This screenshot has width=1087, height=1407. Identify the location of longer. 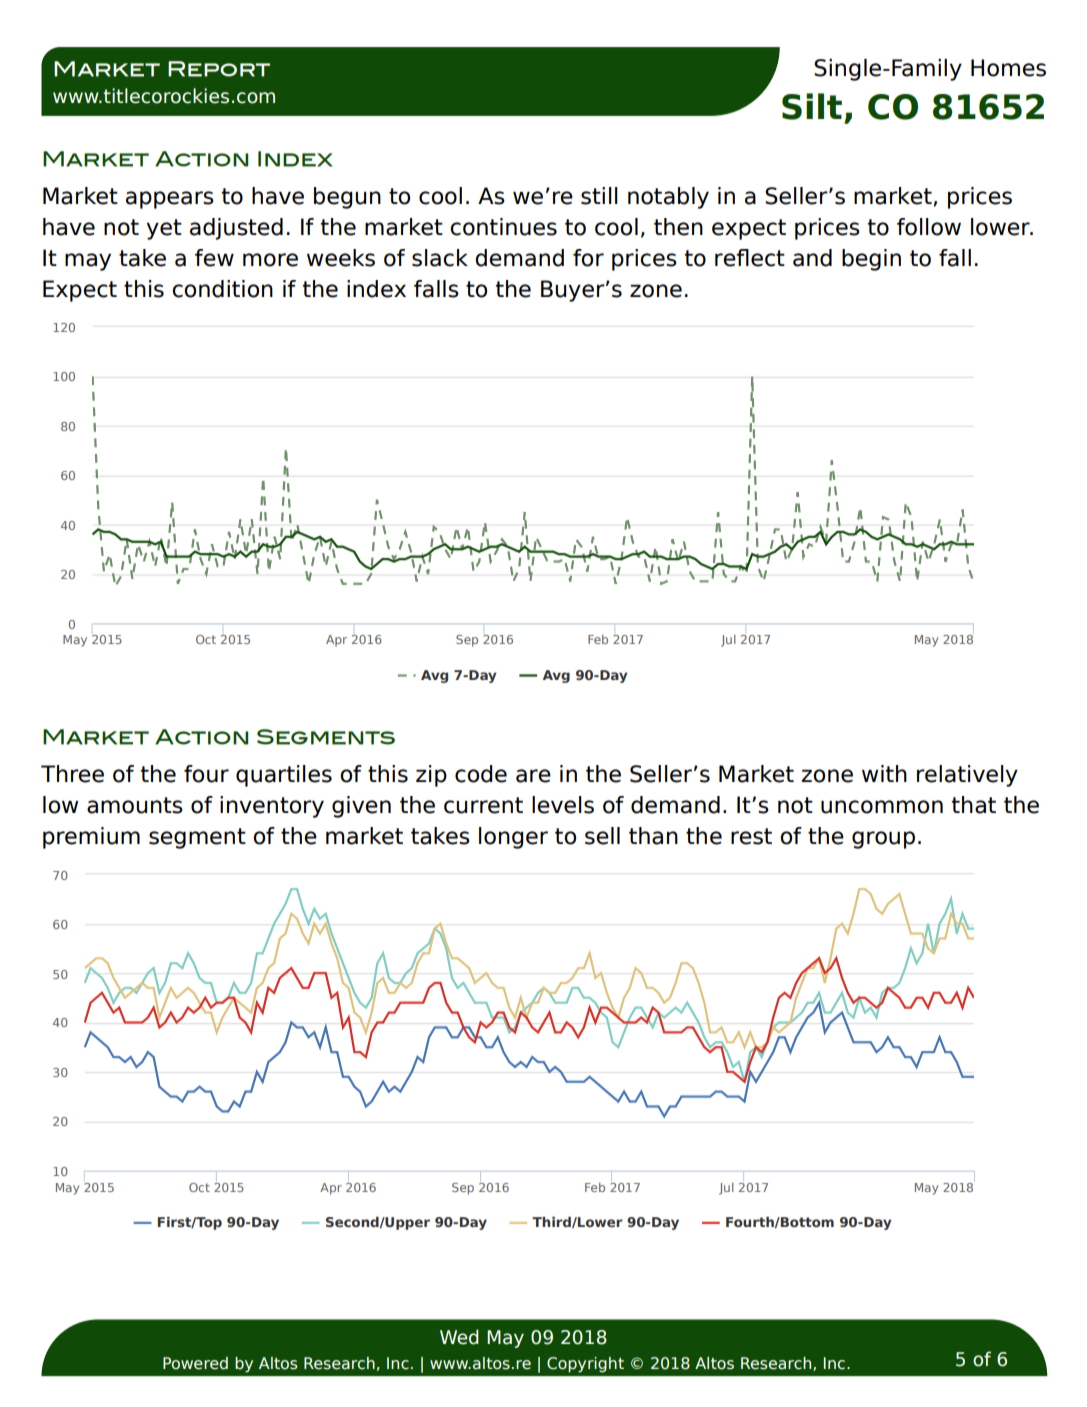
(513, 838).
